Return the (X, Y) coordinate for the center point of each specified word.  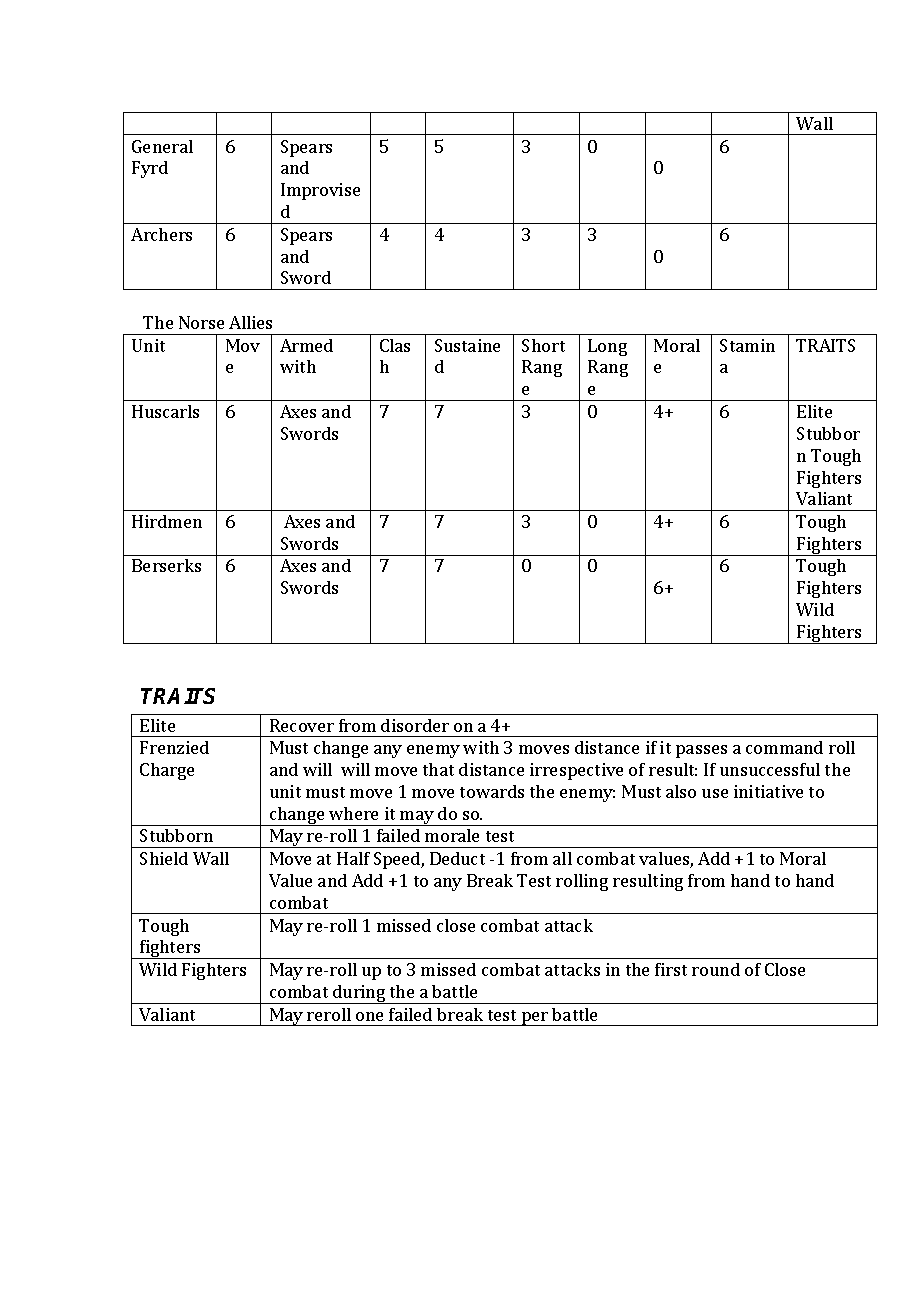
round (716, 969)
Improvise (320, 191)
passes (701, 751)
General (162, 146)
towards (492, 791)
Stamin (747, 345)
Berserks (166, 565)
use (715, 793)
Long (607, 347)
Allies (250, 322)
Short (543, 345)
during (359, 994)
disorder (415, 725)
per (535, 1019)
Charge (167, 771)
